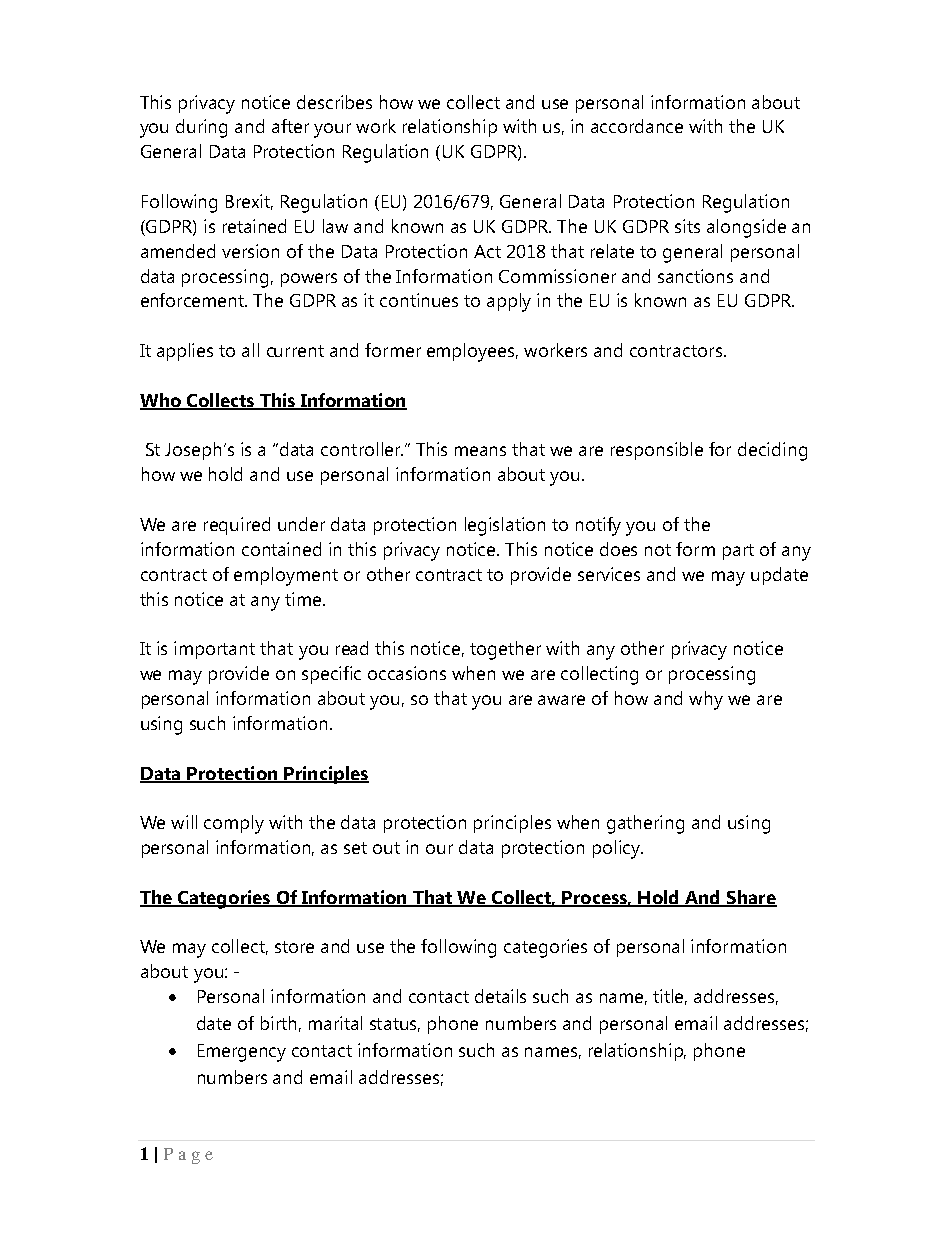 The image size is (952, 1233). I want to click on describes, so click(334, 102).
